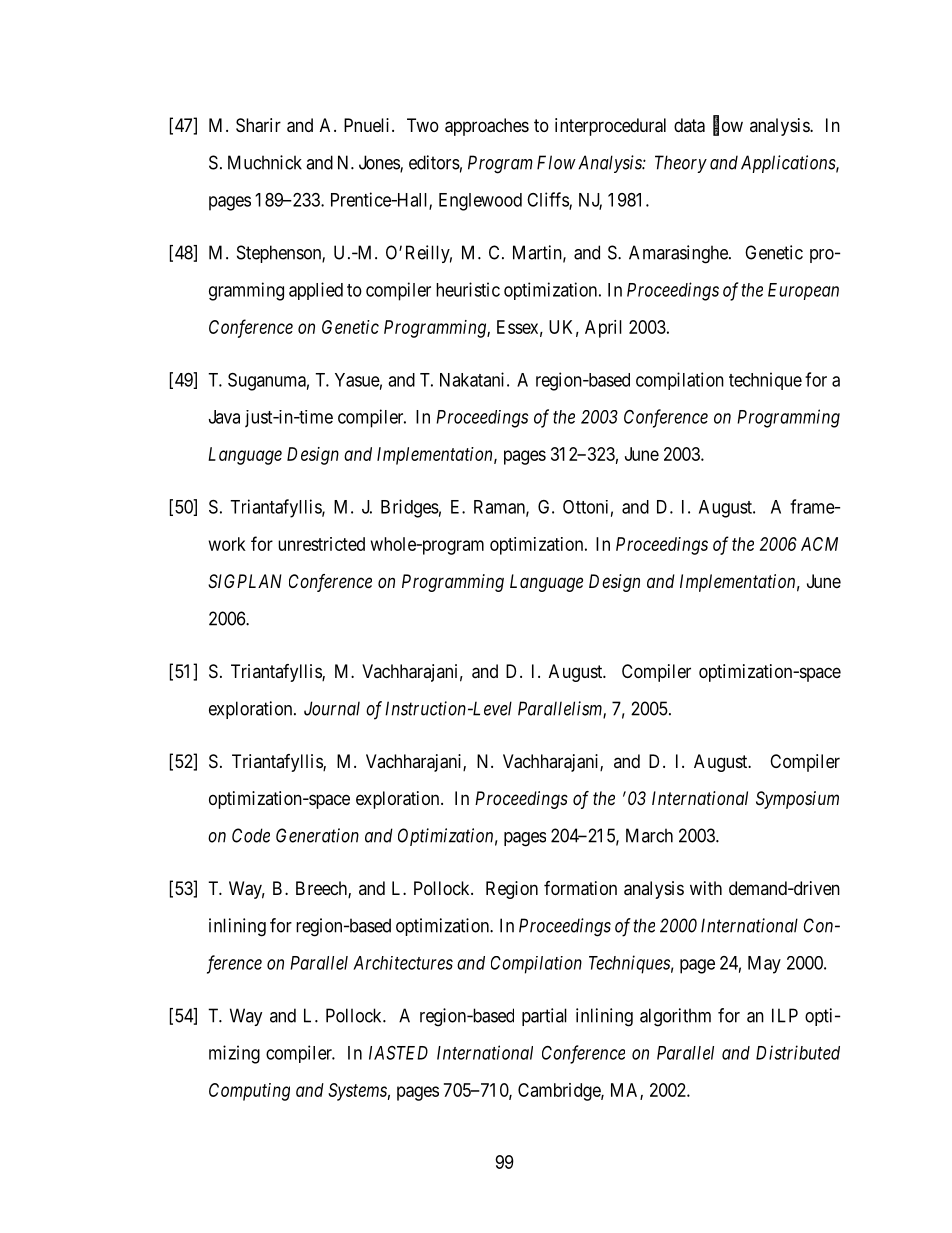 The width and height of the screenshot is (952, 1233). Describe the element at coordinates (681, 164) in the screenshot. I see `Theory` at that location.
